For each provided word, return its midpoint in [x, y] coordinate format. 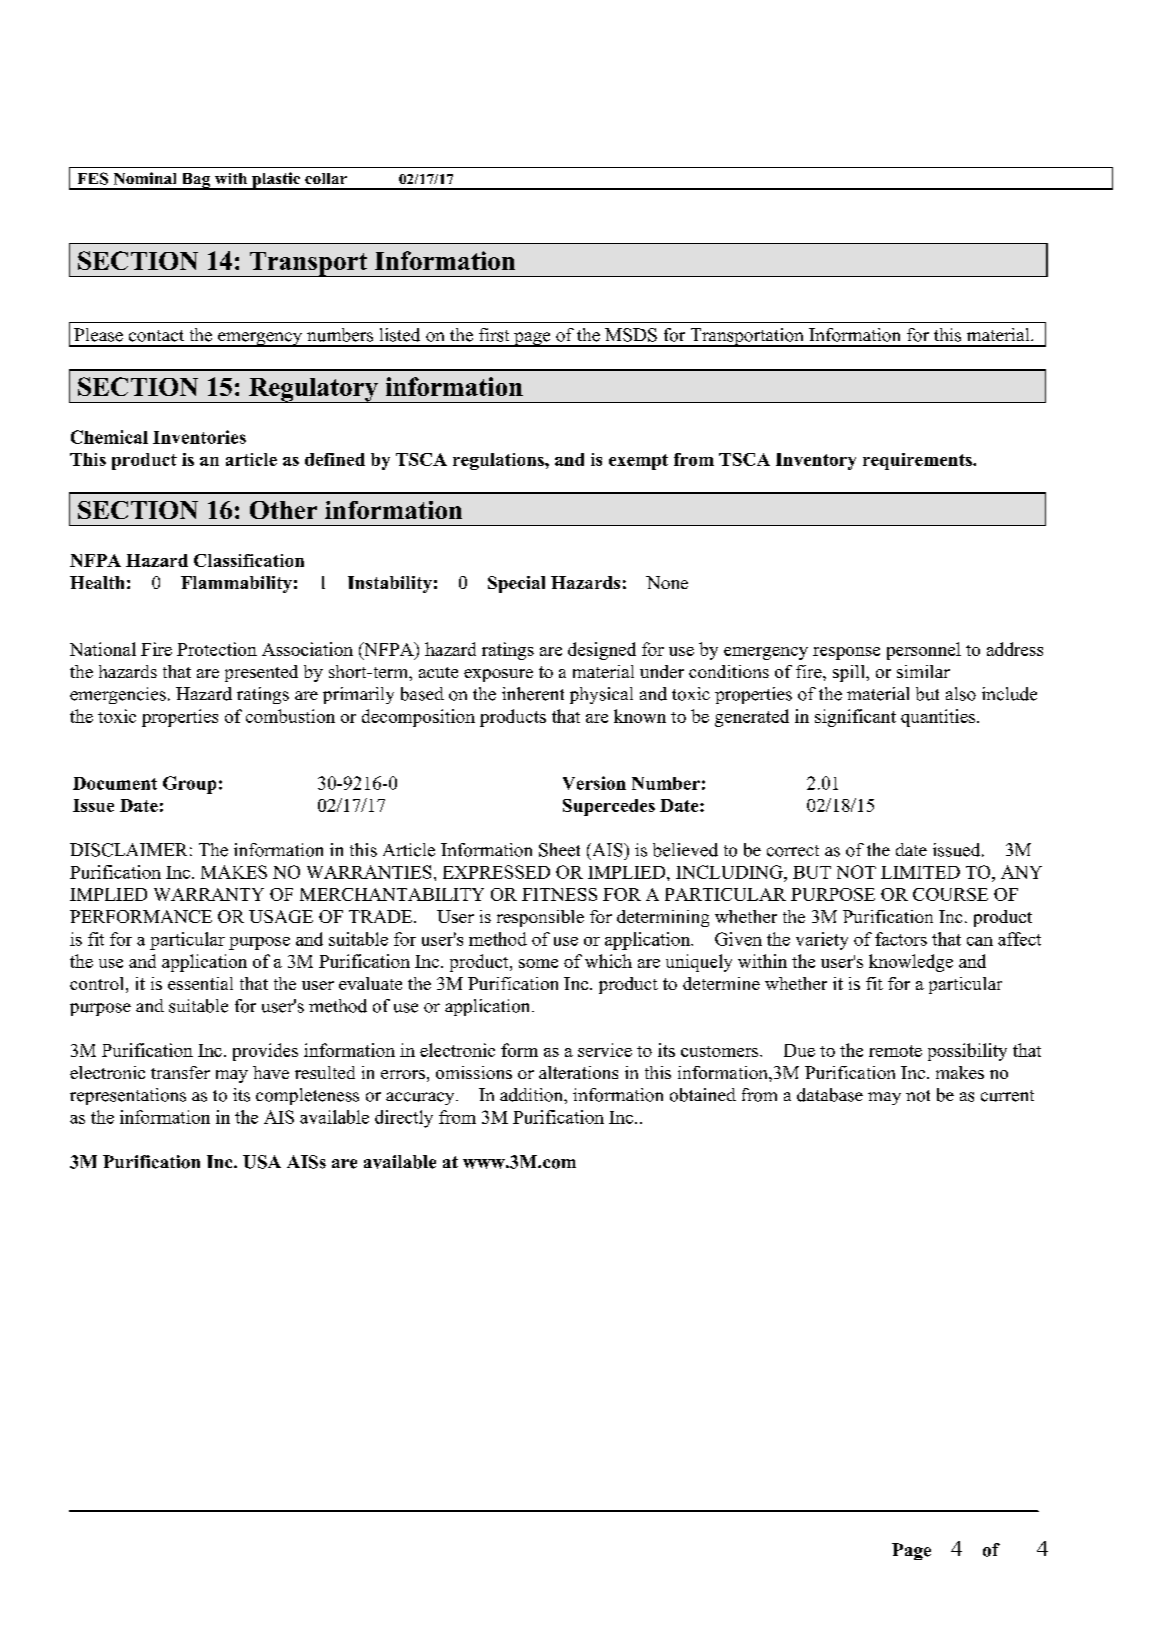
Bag [196, 181]
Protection [217, 649]
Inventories [199, 437]
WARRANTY [209, 894]
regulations [499, 461]
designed [602, 651]
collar [326, 178]
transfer [180, 1072]
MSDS [631, 335]
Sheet [559, 850]
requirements [918, 461]
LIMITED [920, 872]
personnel [924, 651]
